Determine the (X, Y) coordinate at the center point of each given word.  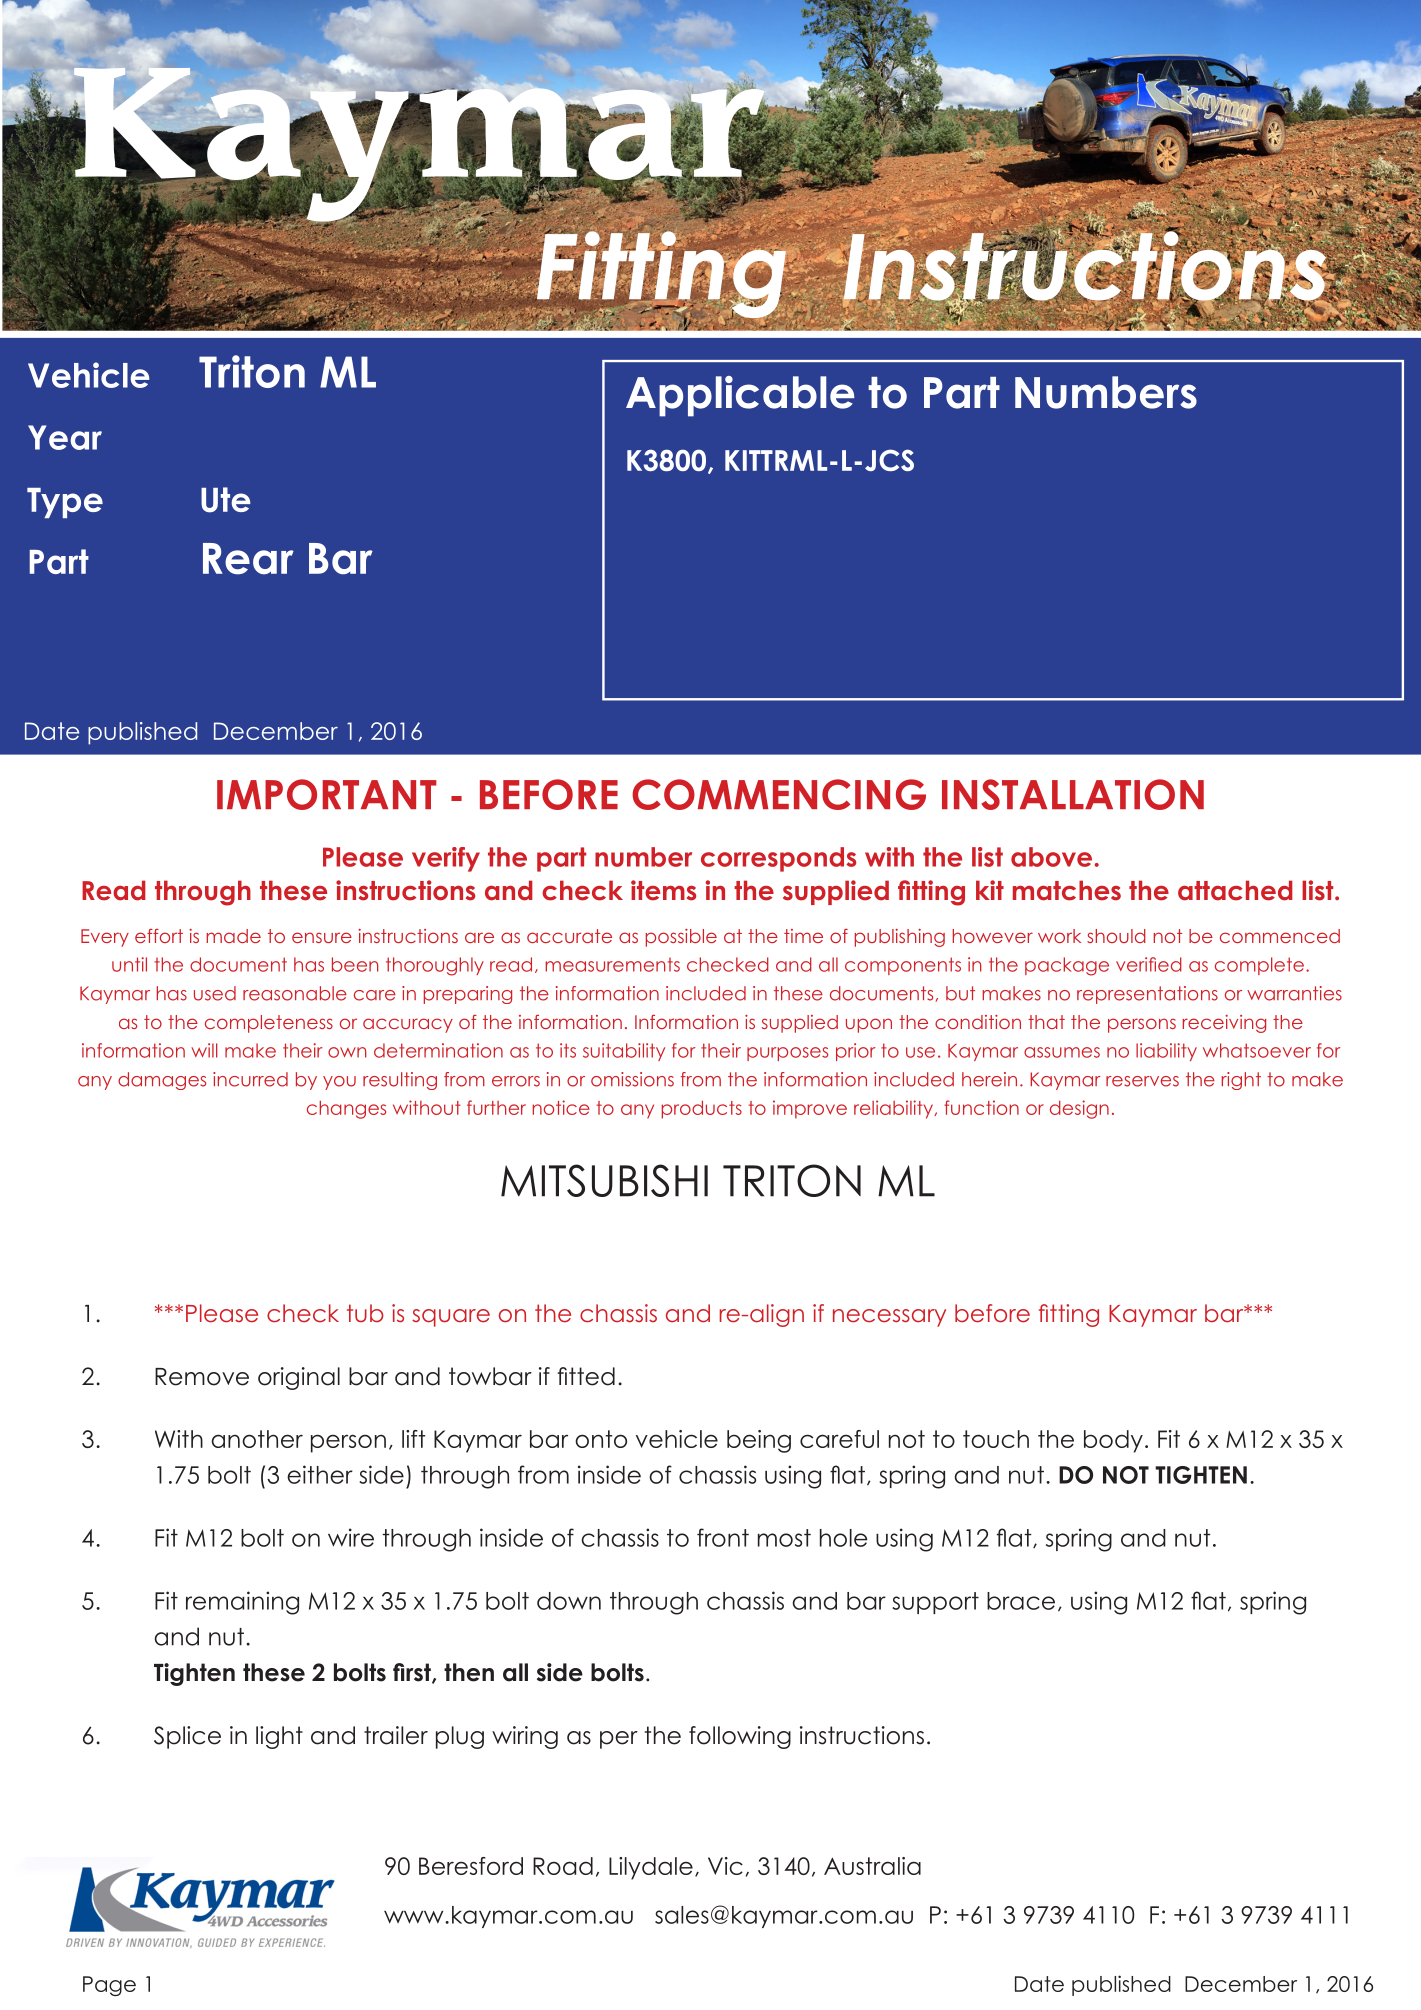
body (1113, 1441)
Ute (226, 500)
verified (1149, 964)
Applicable (740, 396)
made (233, 936)
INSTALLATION (1073, 794)
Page (109, 1986)
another (257, 1439)
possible (681, 938)
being (759, 1441)
